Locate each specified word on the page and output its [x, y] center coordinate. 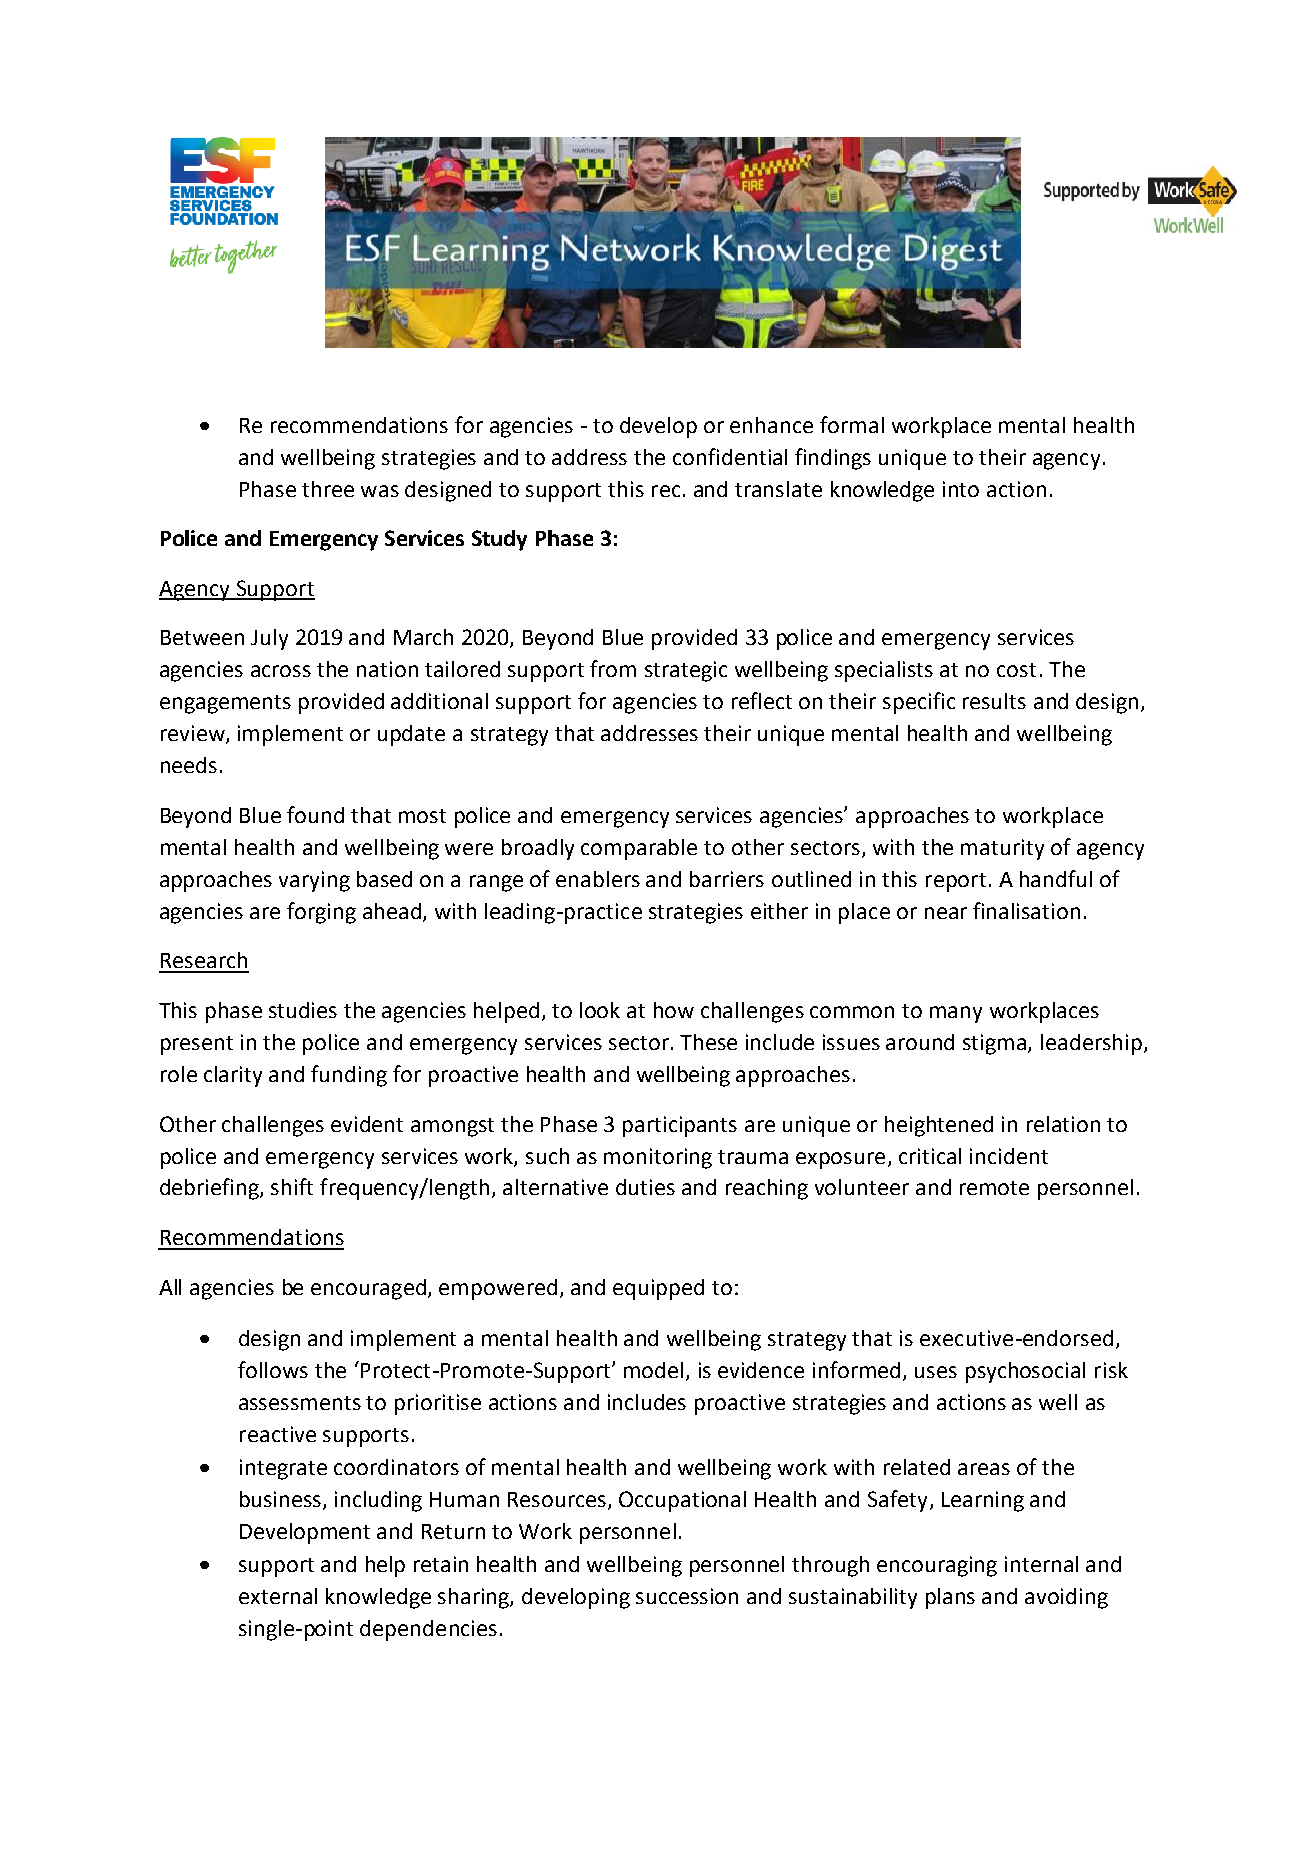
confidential [730, 456]
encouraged [368, 1289]
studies [303, 1010]
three [328, 489]
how [674, 1010]
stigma [996, 1044]
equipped [658, 1289]
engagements [225, 704]
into [961, 489]
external [278, 1596]
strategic [686, 671]
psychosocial [1025, 1372]
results [994, 701]
